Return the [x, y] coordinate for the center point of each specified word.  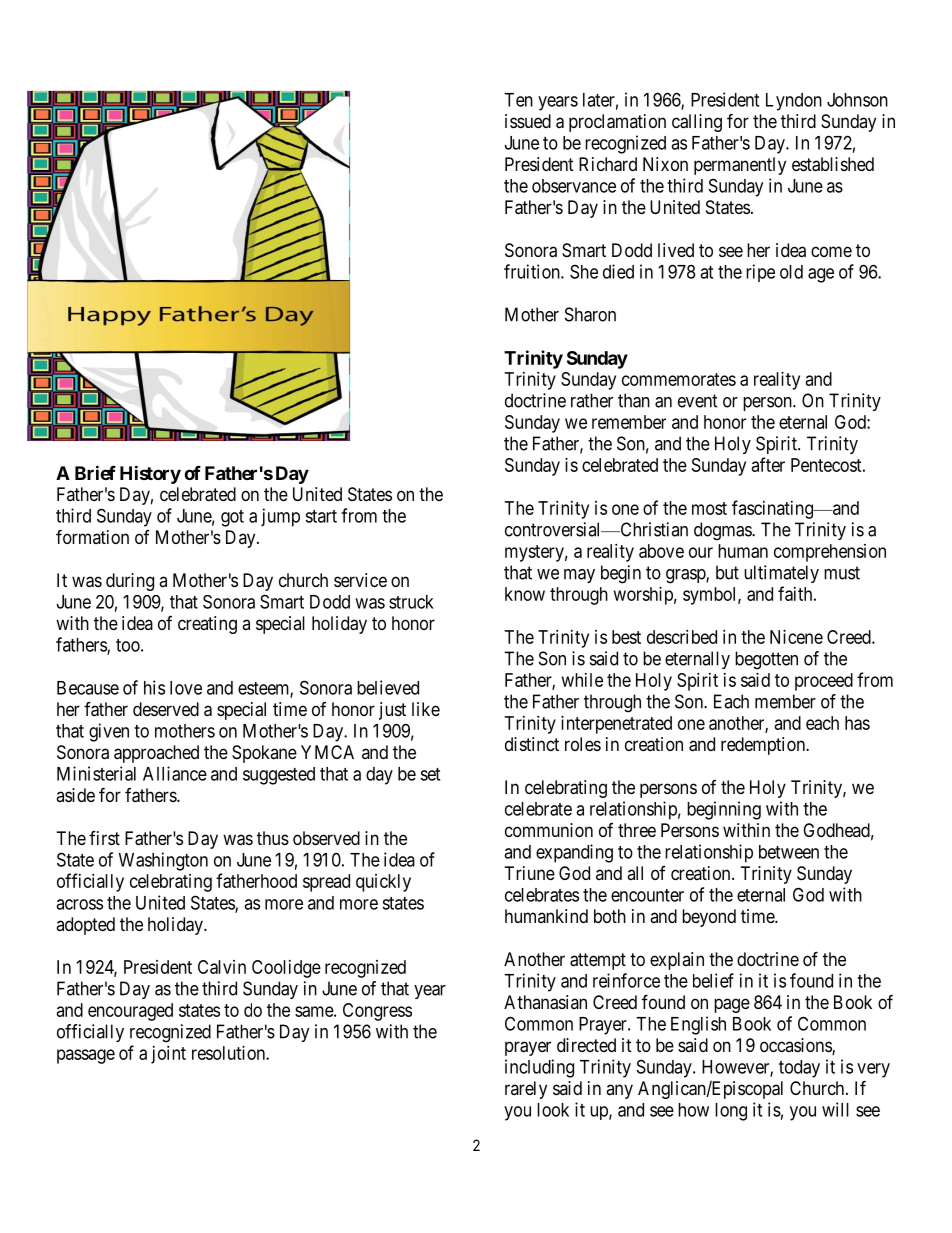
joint [168, 1055]
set [430, 774]
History [150, 474]
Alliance [175, 773]
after [768, 464]
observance [574, 186]
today [799, 1069]
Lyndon [794, 102]
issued [528, 121]
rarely [526, 1090]
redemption [764, 746]
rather [592, 400]
